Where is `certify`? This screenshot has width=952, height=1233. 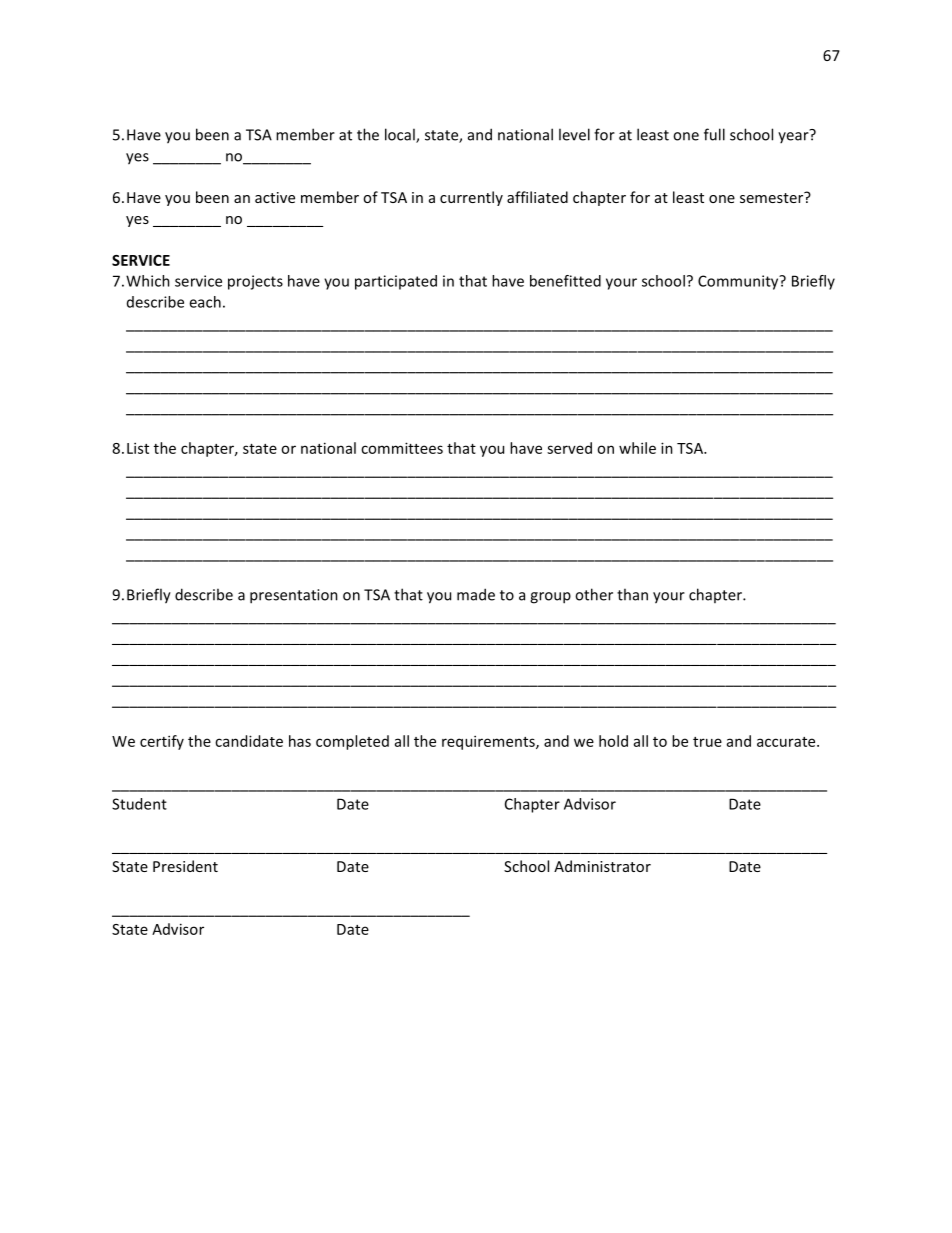
certify is located at coordinates (162, 742).
